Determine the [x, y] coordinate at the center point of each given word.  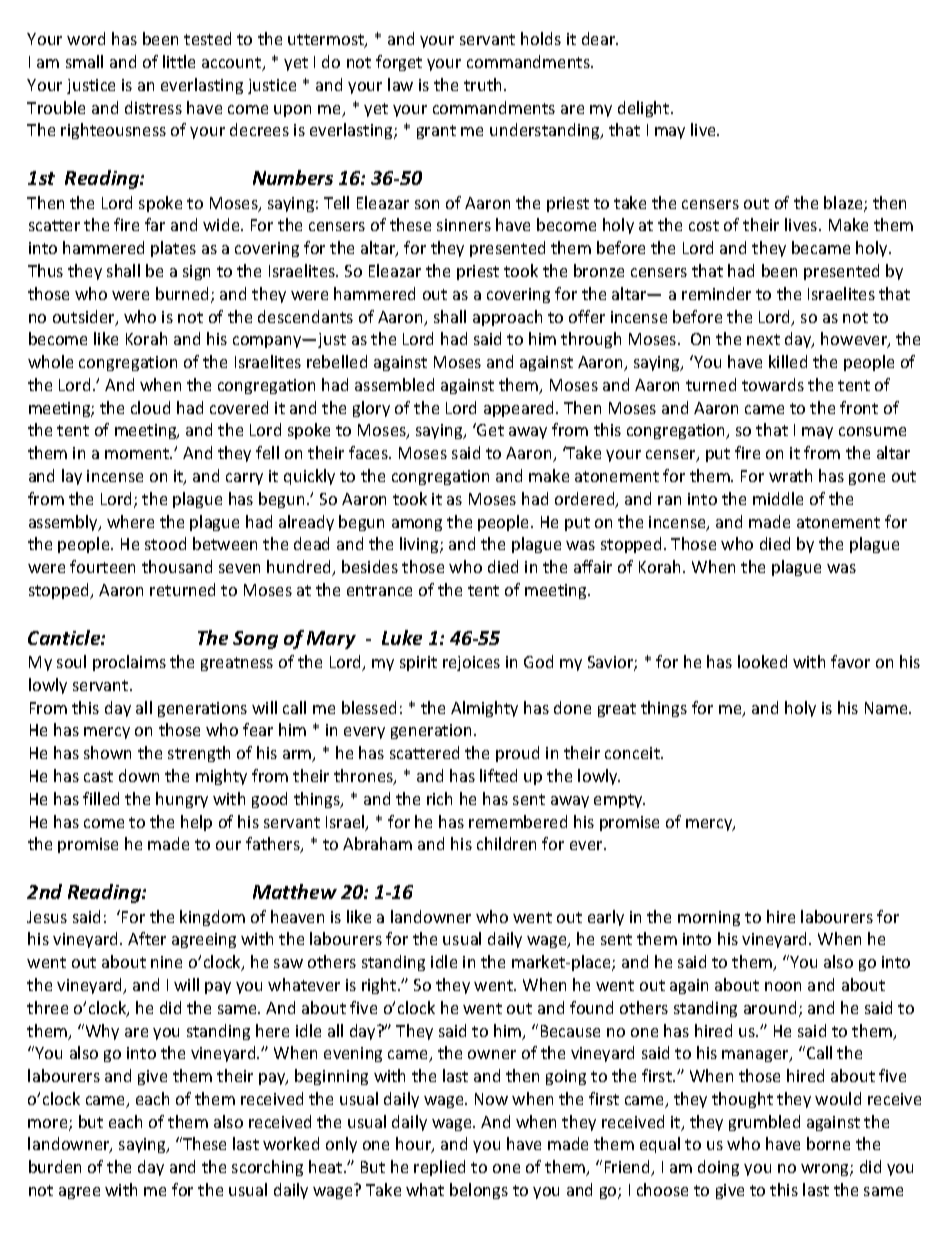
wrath [790, 475]
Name [887, 708]
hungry [182, 800]
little [179, 61]
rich [439, 798]
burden [55, 1166]
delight [645, 109]
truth [482, 84]
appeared [520, 409]
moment [138, 453]
